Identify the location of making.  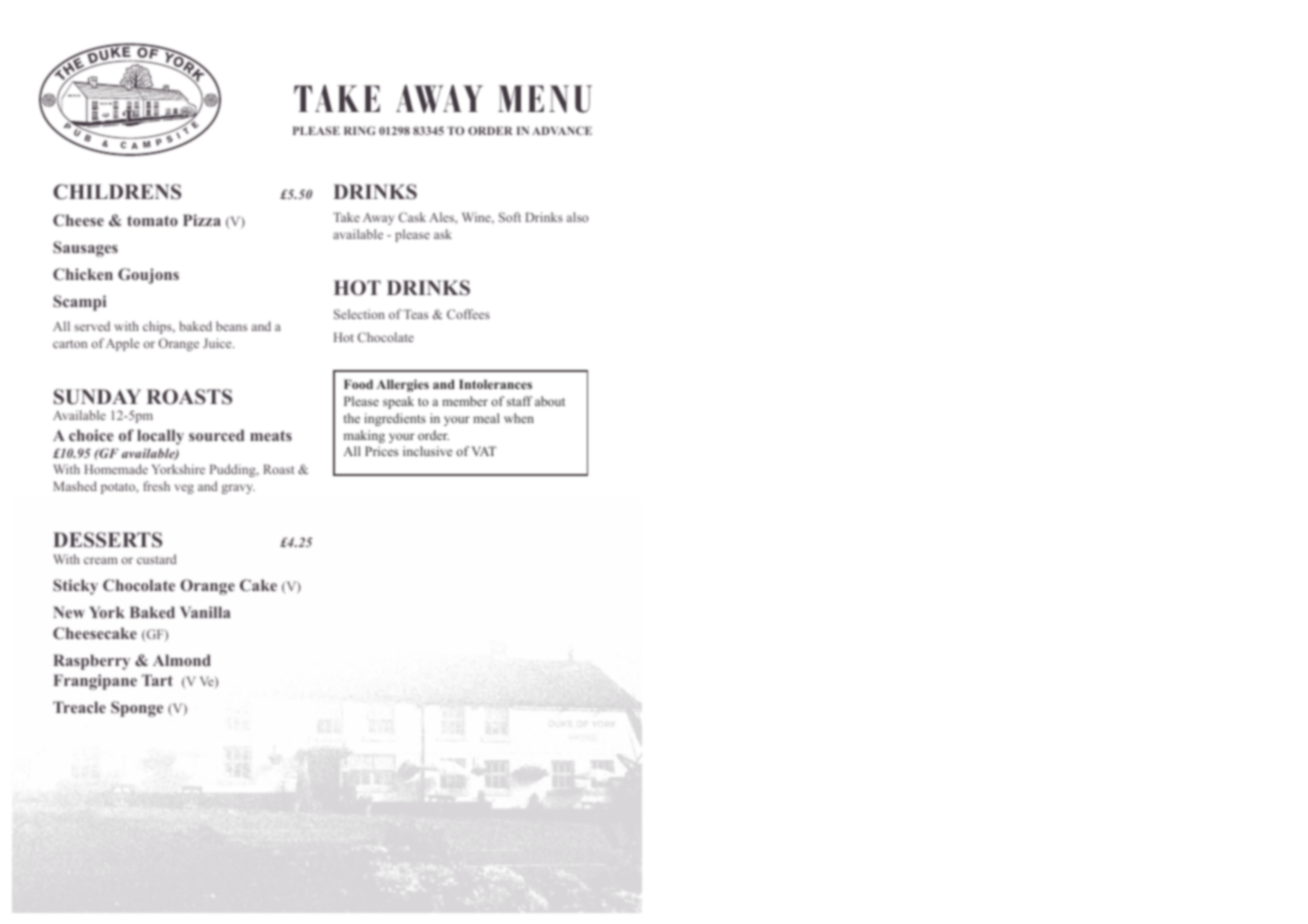
(364, 436).
